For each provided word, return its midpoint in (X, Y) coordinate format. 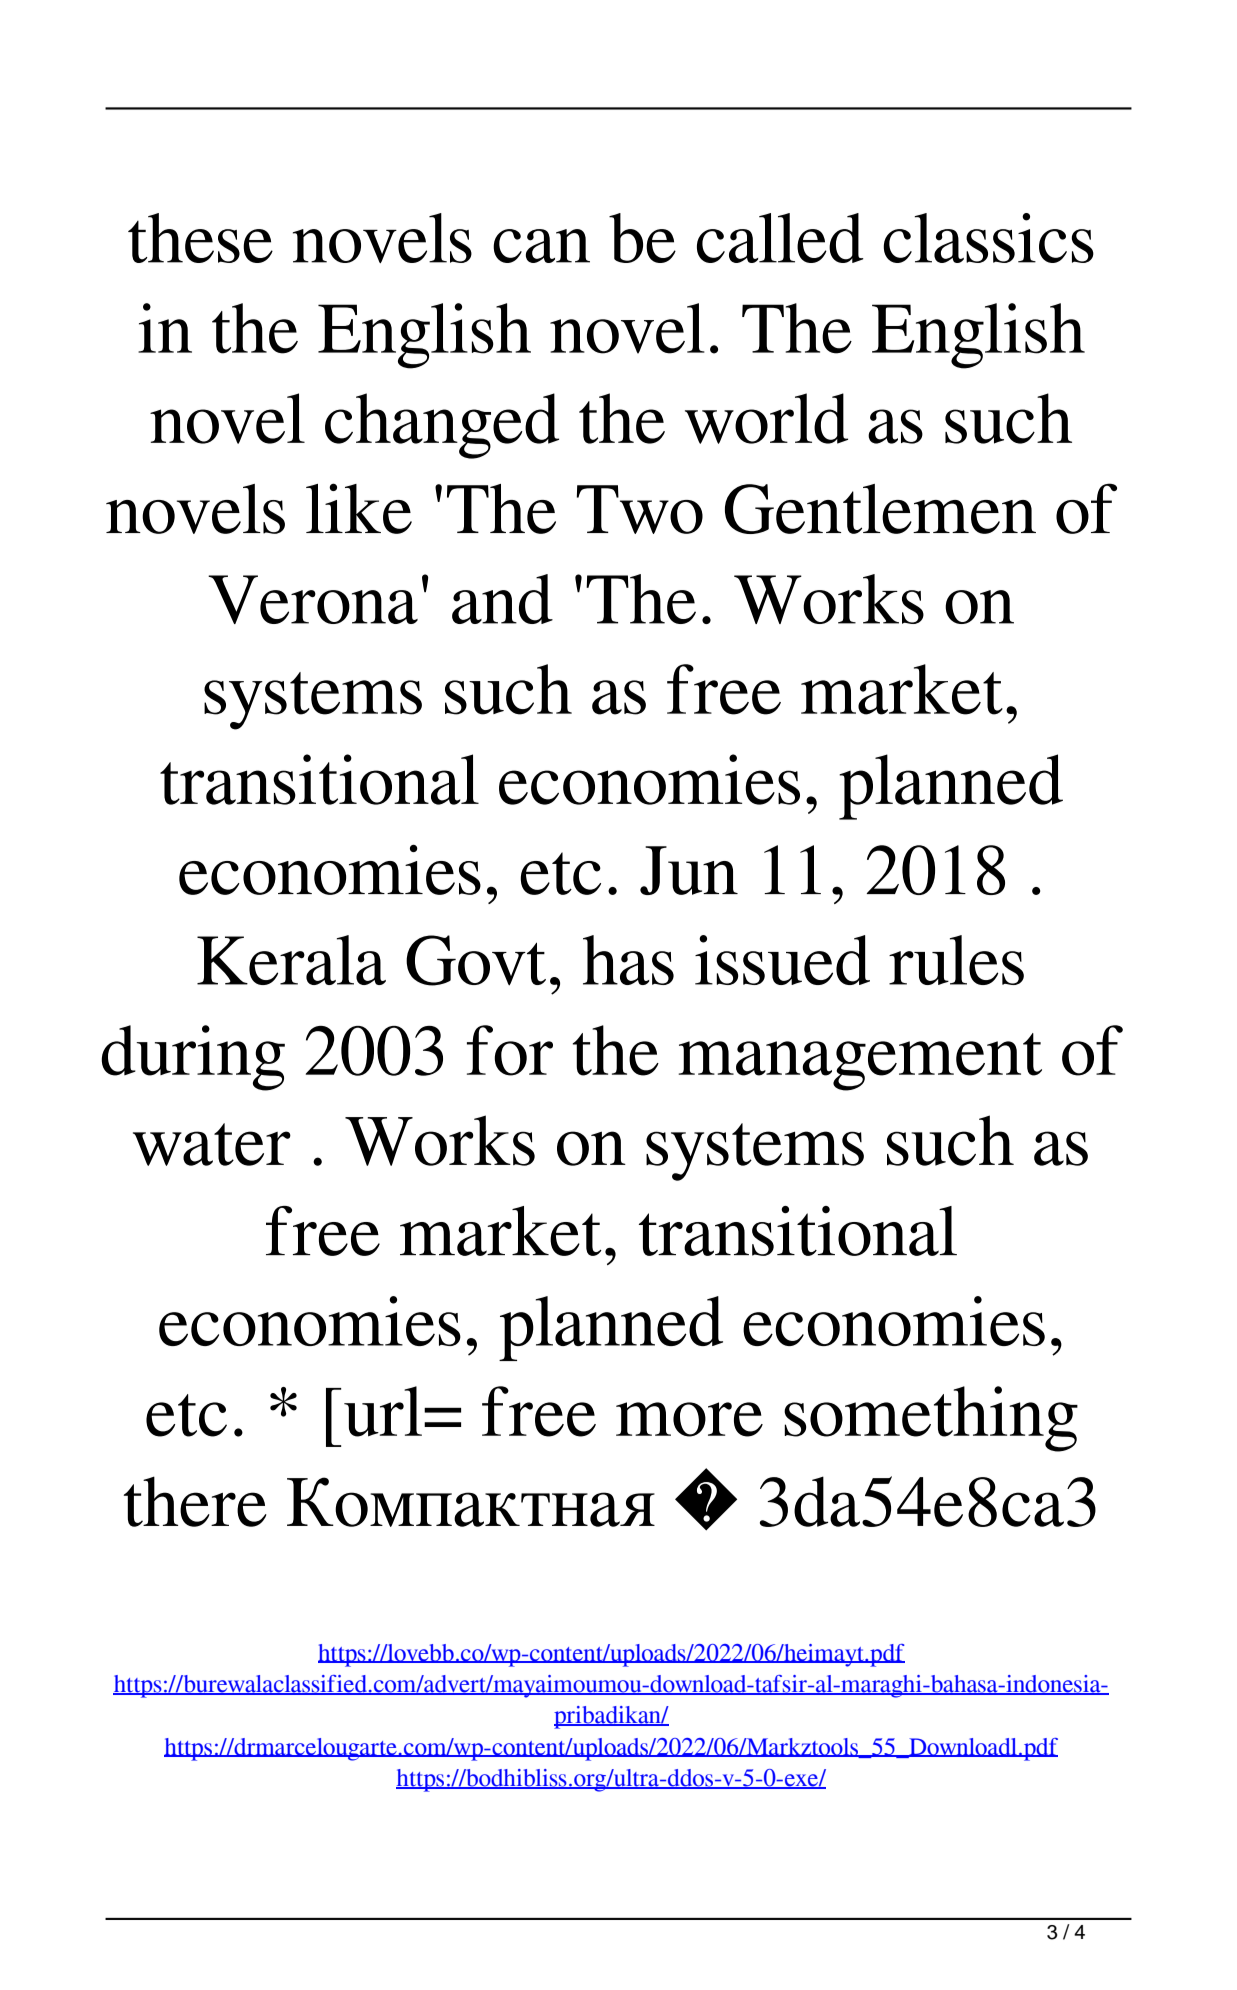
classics (988, 238)
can (541, 246)
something (931, 1419)
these (200, 238)
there (195, 1501)
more (689, 1419)
